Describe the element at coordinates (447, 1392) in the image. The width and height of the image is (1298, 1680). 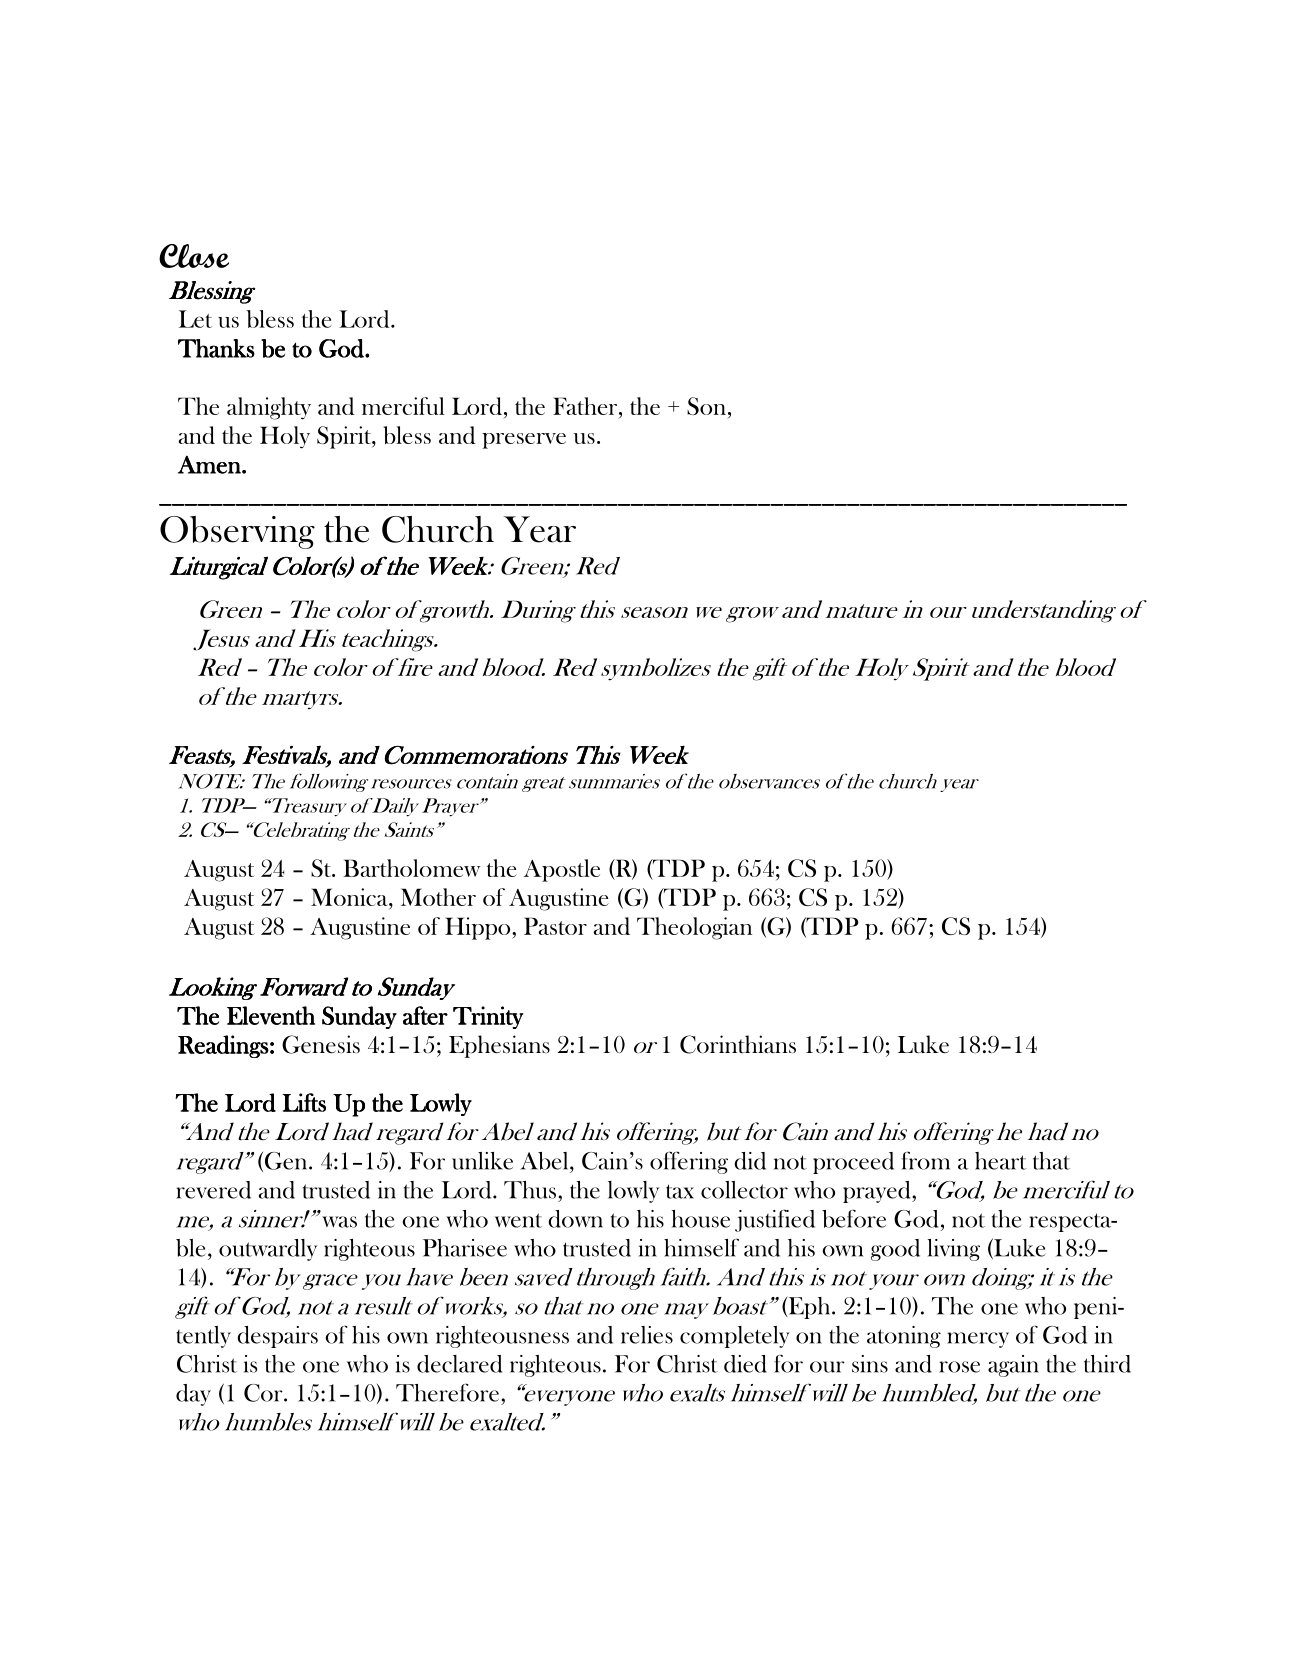
I see `Therefore` at that location.
